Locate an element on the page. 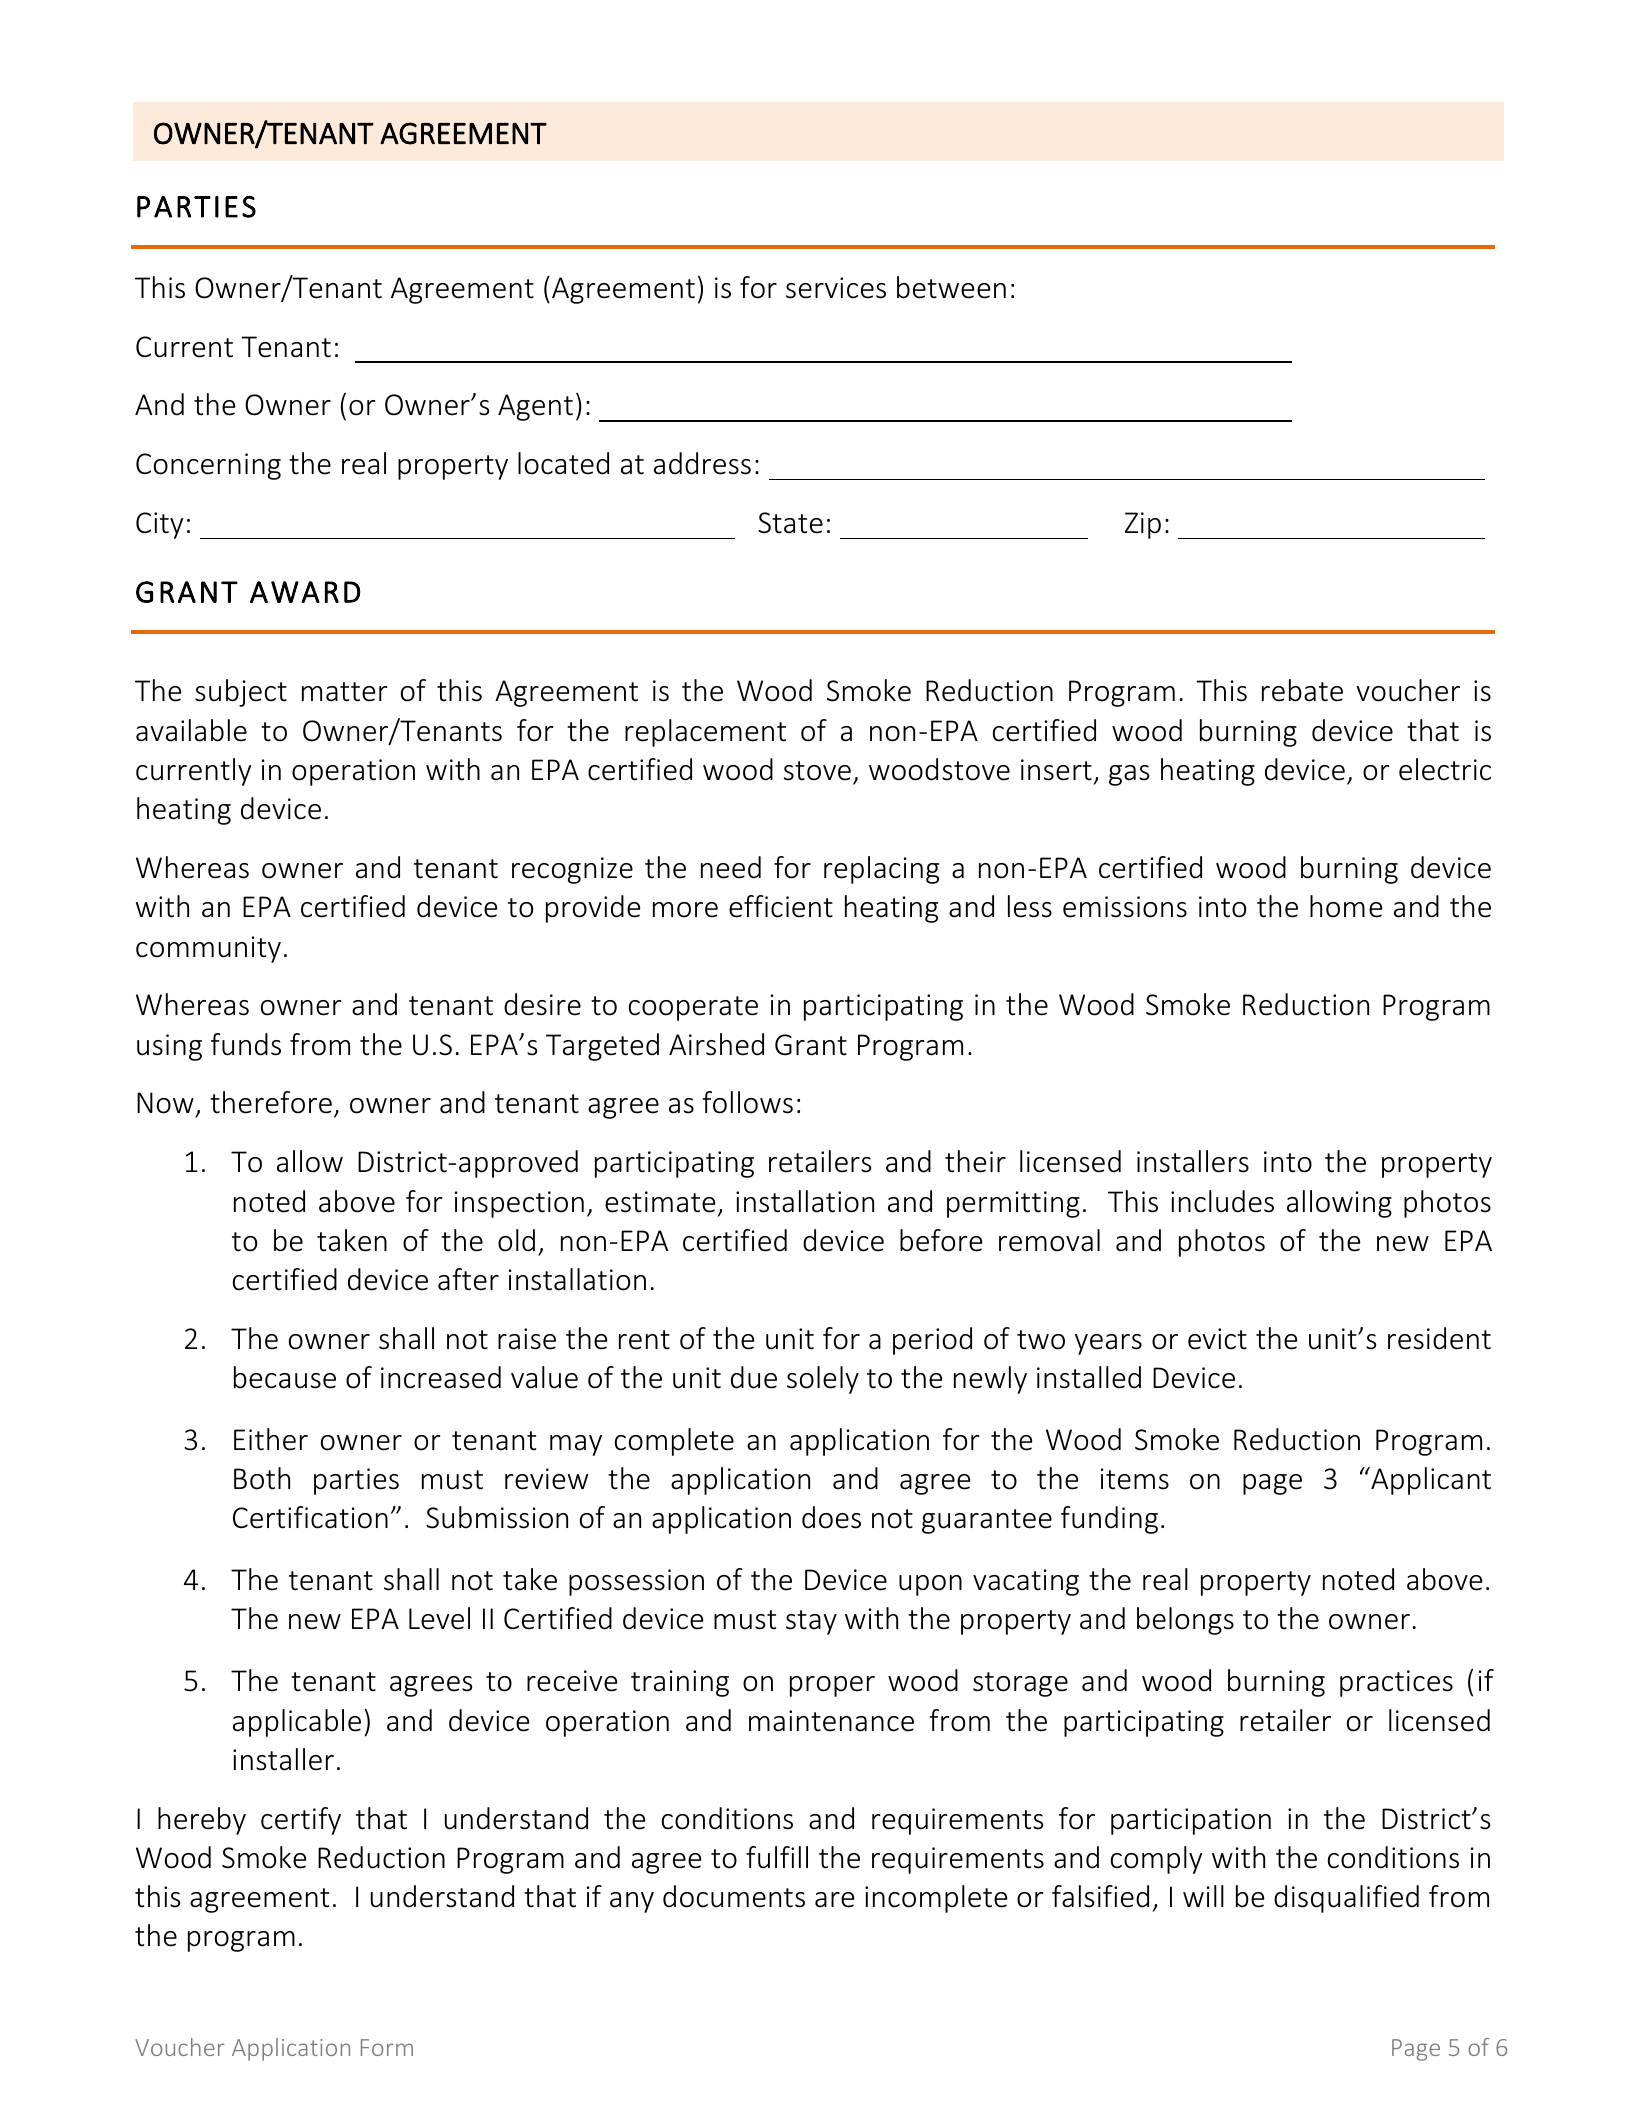 This document has height=2121, width=1639. Form is located at coordinates (387, 2047).
